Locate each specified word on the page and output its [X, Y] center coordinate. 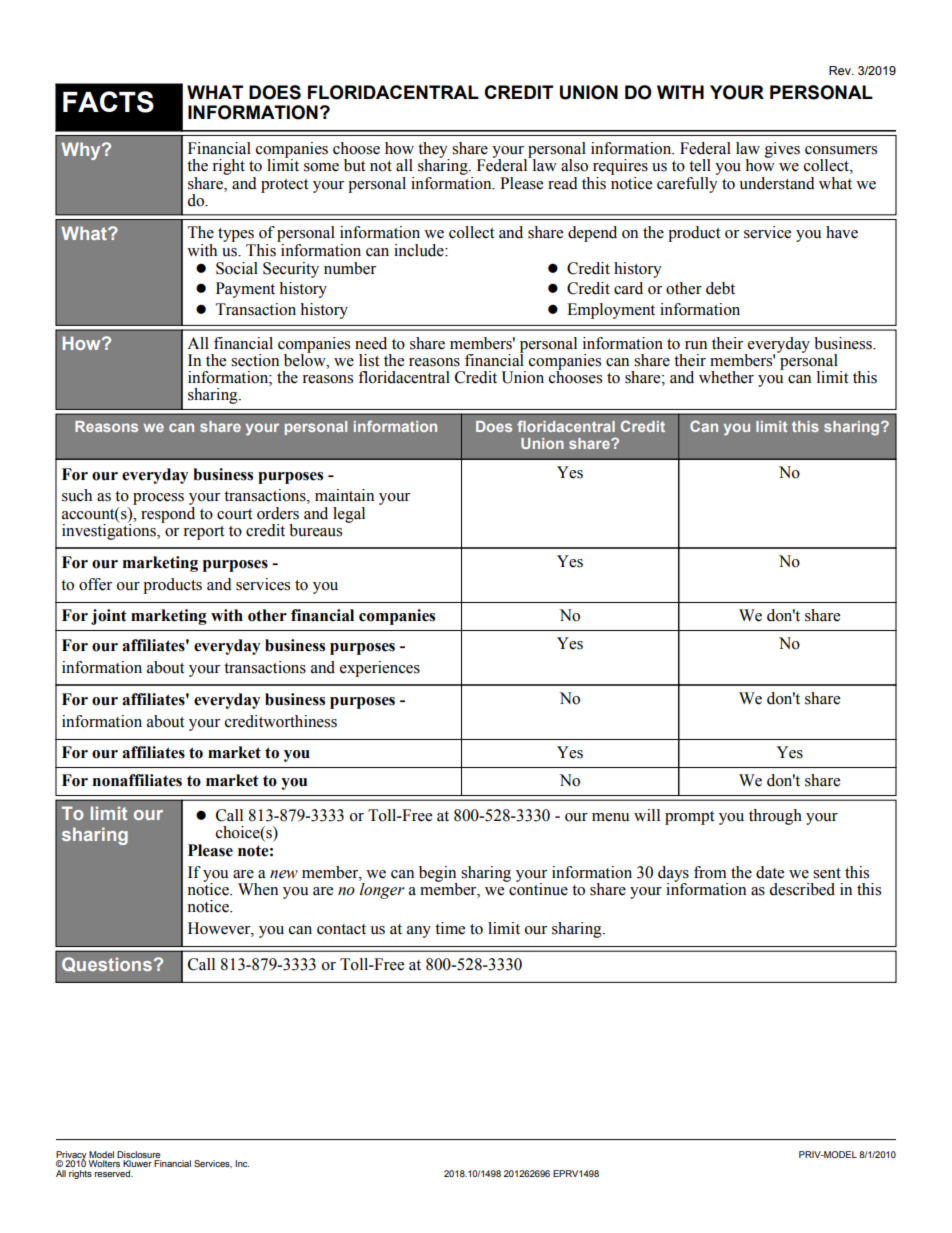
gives [782, 150]
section [255, 360]
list [369, 360]
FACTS [108, 102]
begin [438, 875]
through [775, 817]
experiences [380, 669]
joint [109, 617]
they [434, 151]
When [258, 889]
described [802, 889]
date [770, 872]
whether [726, 377]
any [419, 932]
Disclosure [138, 1154]
